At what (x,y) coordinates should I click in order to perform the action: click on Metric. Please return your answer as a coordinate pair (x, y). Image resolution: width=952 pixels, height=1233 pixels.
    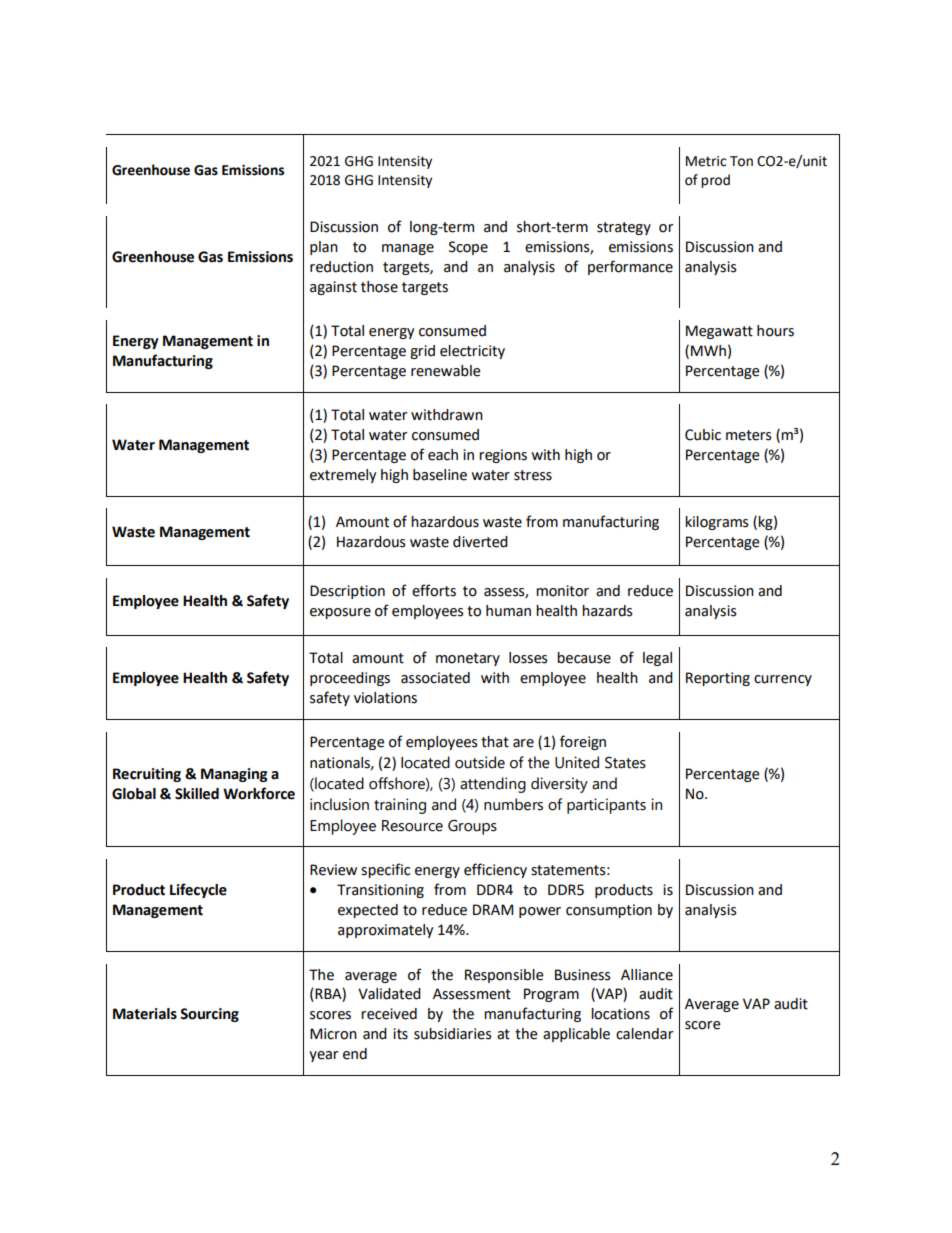
    Looking at the image, I should click on (706, 161).
